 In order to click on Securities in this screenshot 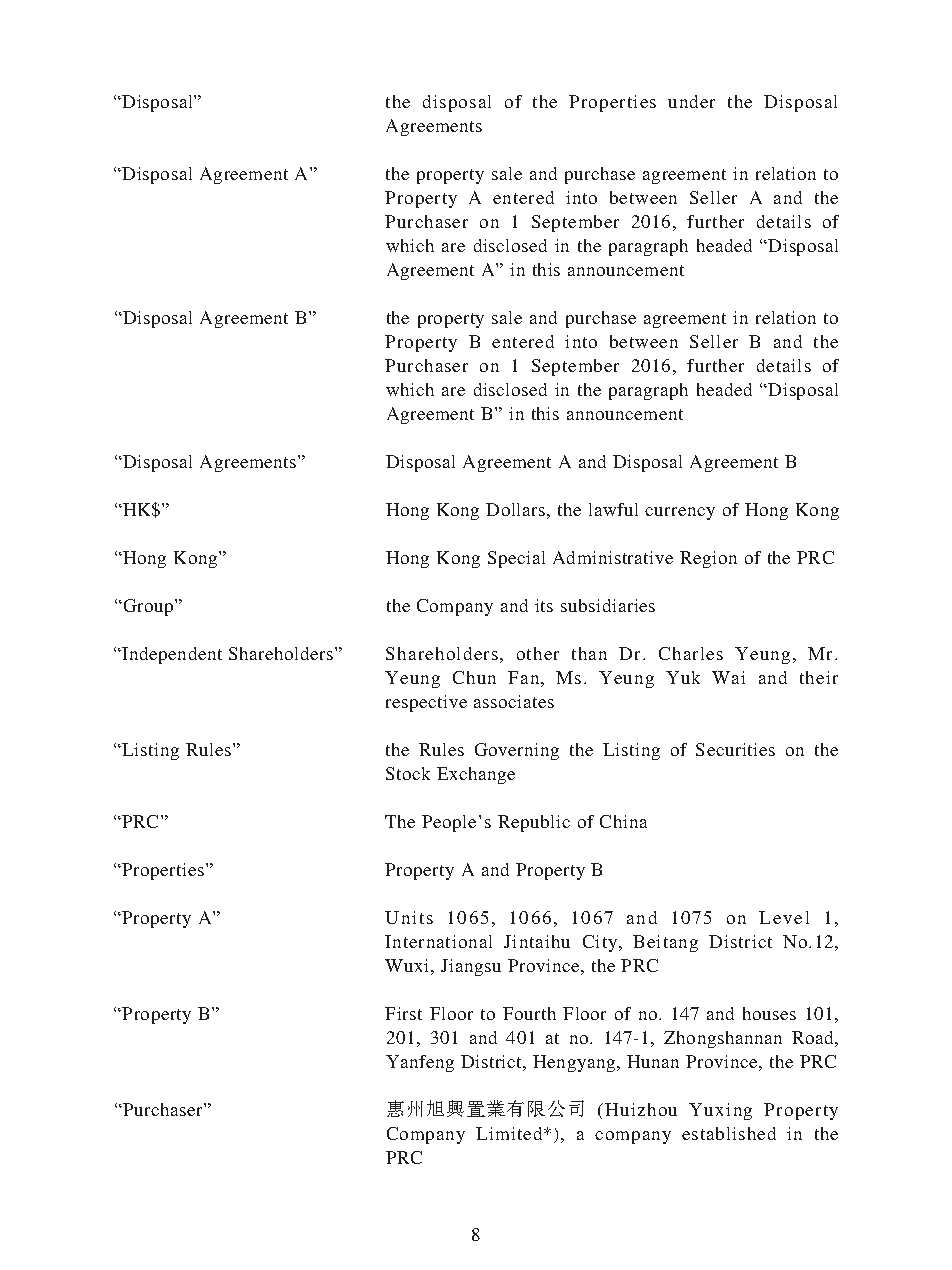, I will do `click(735, 749)`.
